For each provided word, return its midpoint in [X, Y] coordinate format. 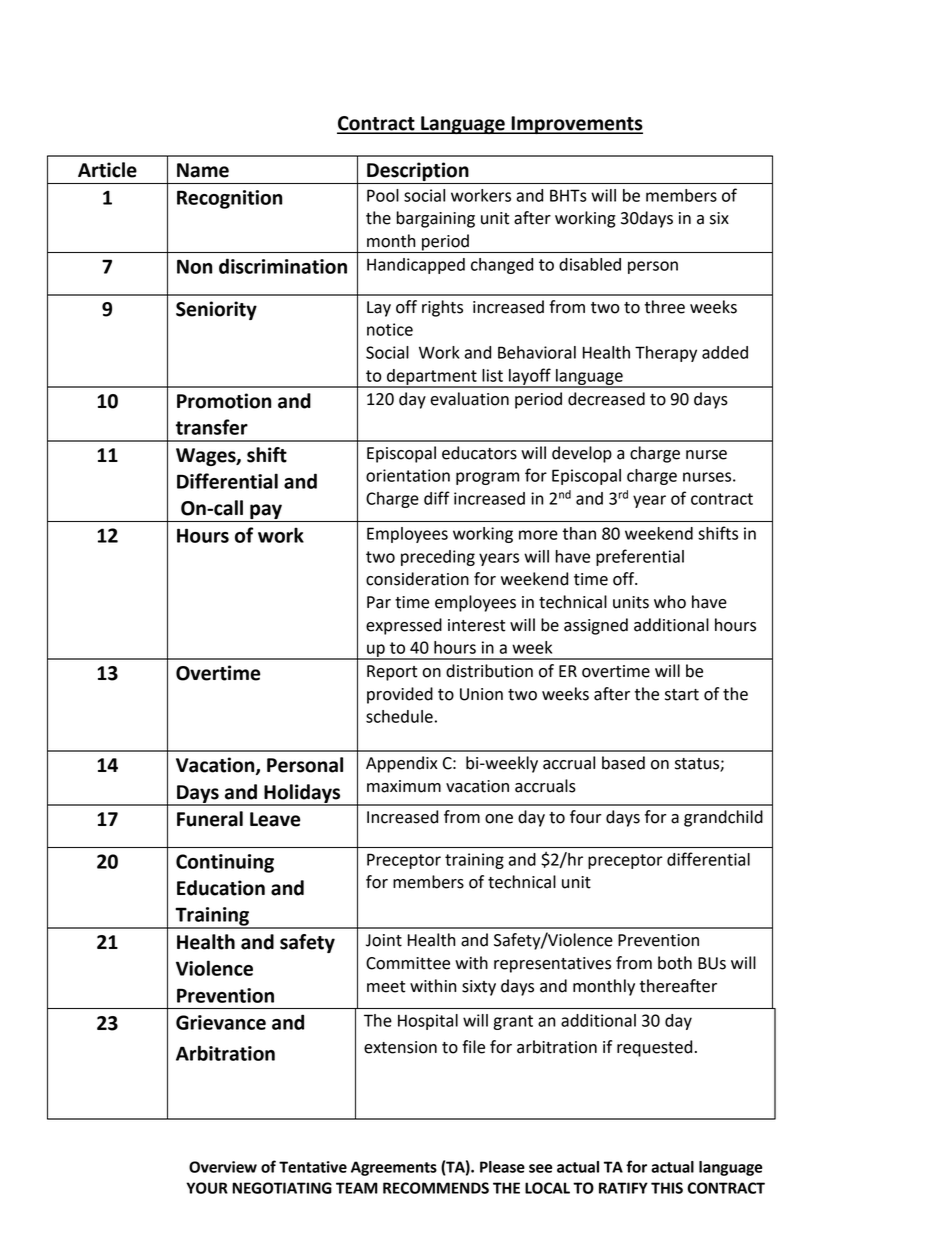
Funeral [210, 819]
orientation [408, 475]
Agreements [394, 1168]
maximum [404, 786]
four [586, 817]
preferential [640, 557]
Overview [223, 1167]
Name [203, 170]
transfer [212, 427]
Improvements [576, 125]
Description [418, 171]
